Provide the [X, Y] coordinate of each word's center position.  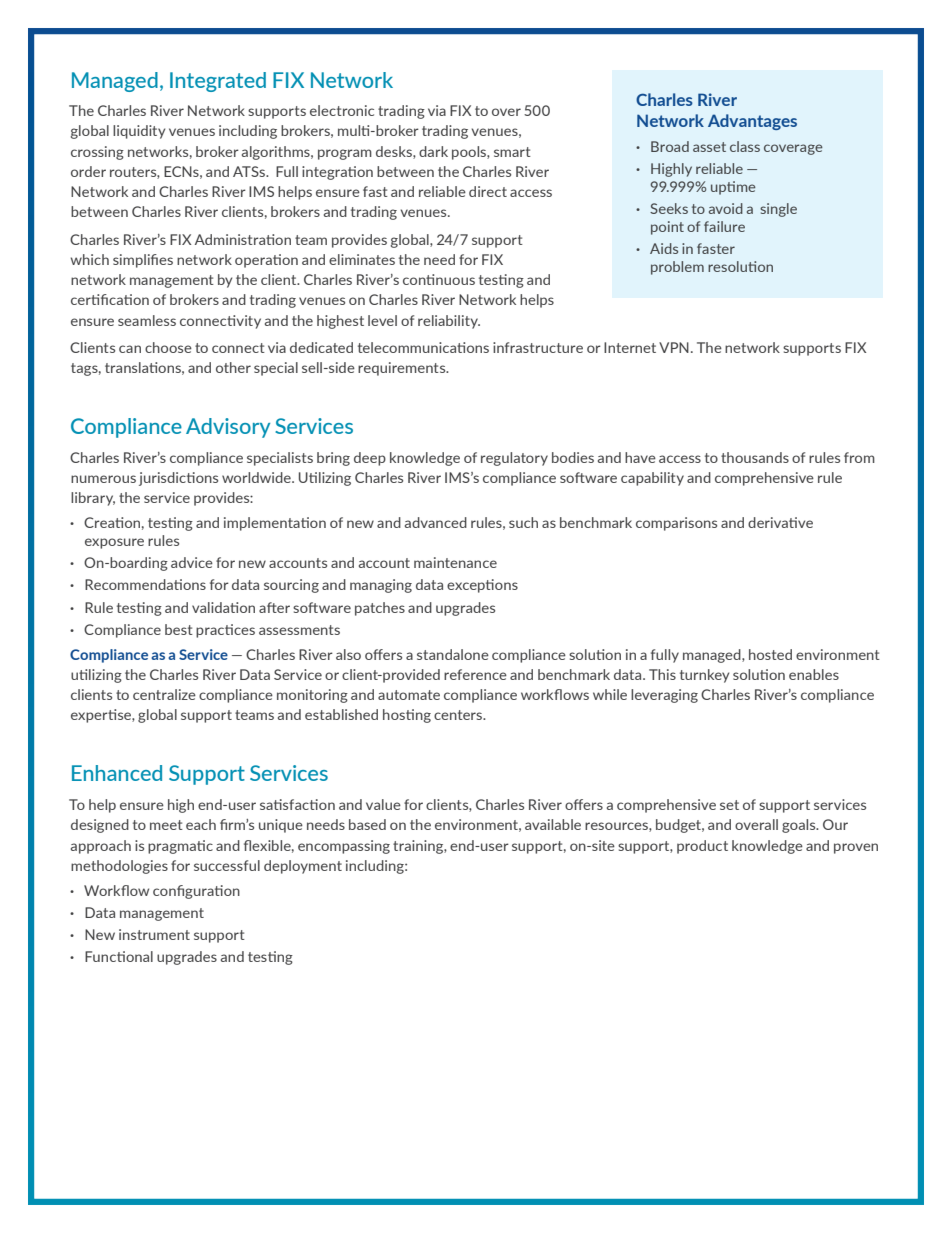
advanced [436, 522]
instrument [154, 934]
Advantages [752, 122]
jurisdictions [178, 479]
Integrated [218, 82]
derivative [780, 522]
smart [512, 152]
